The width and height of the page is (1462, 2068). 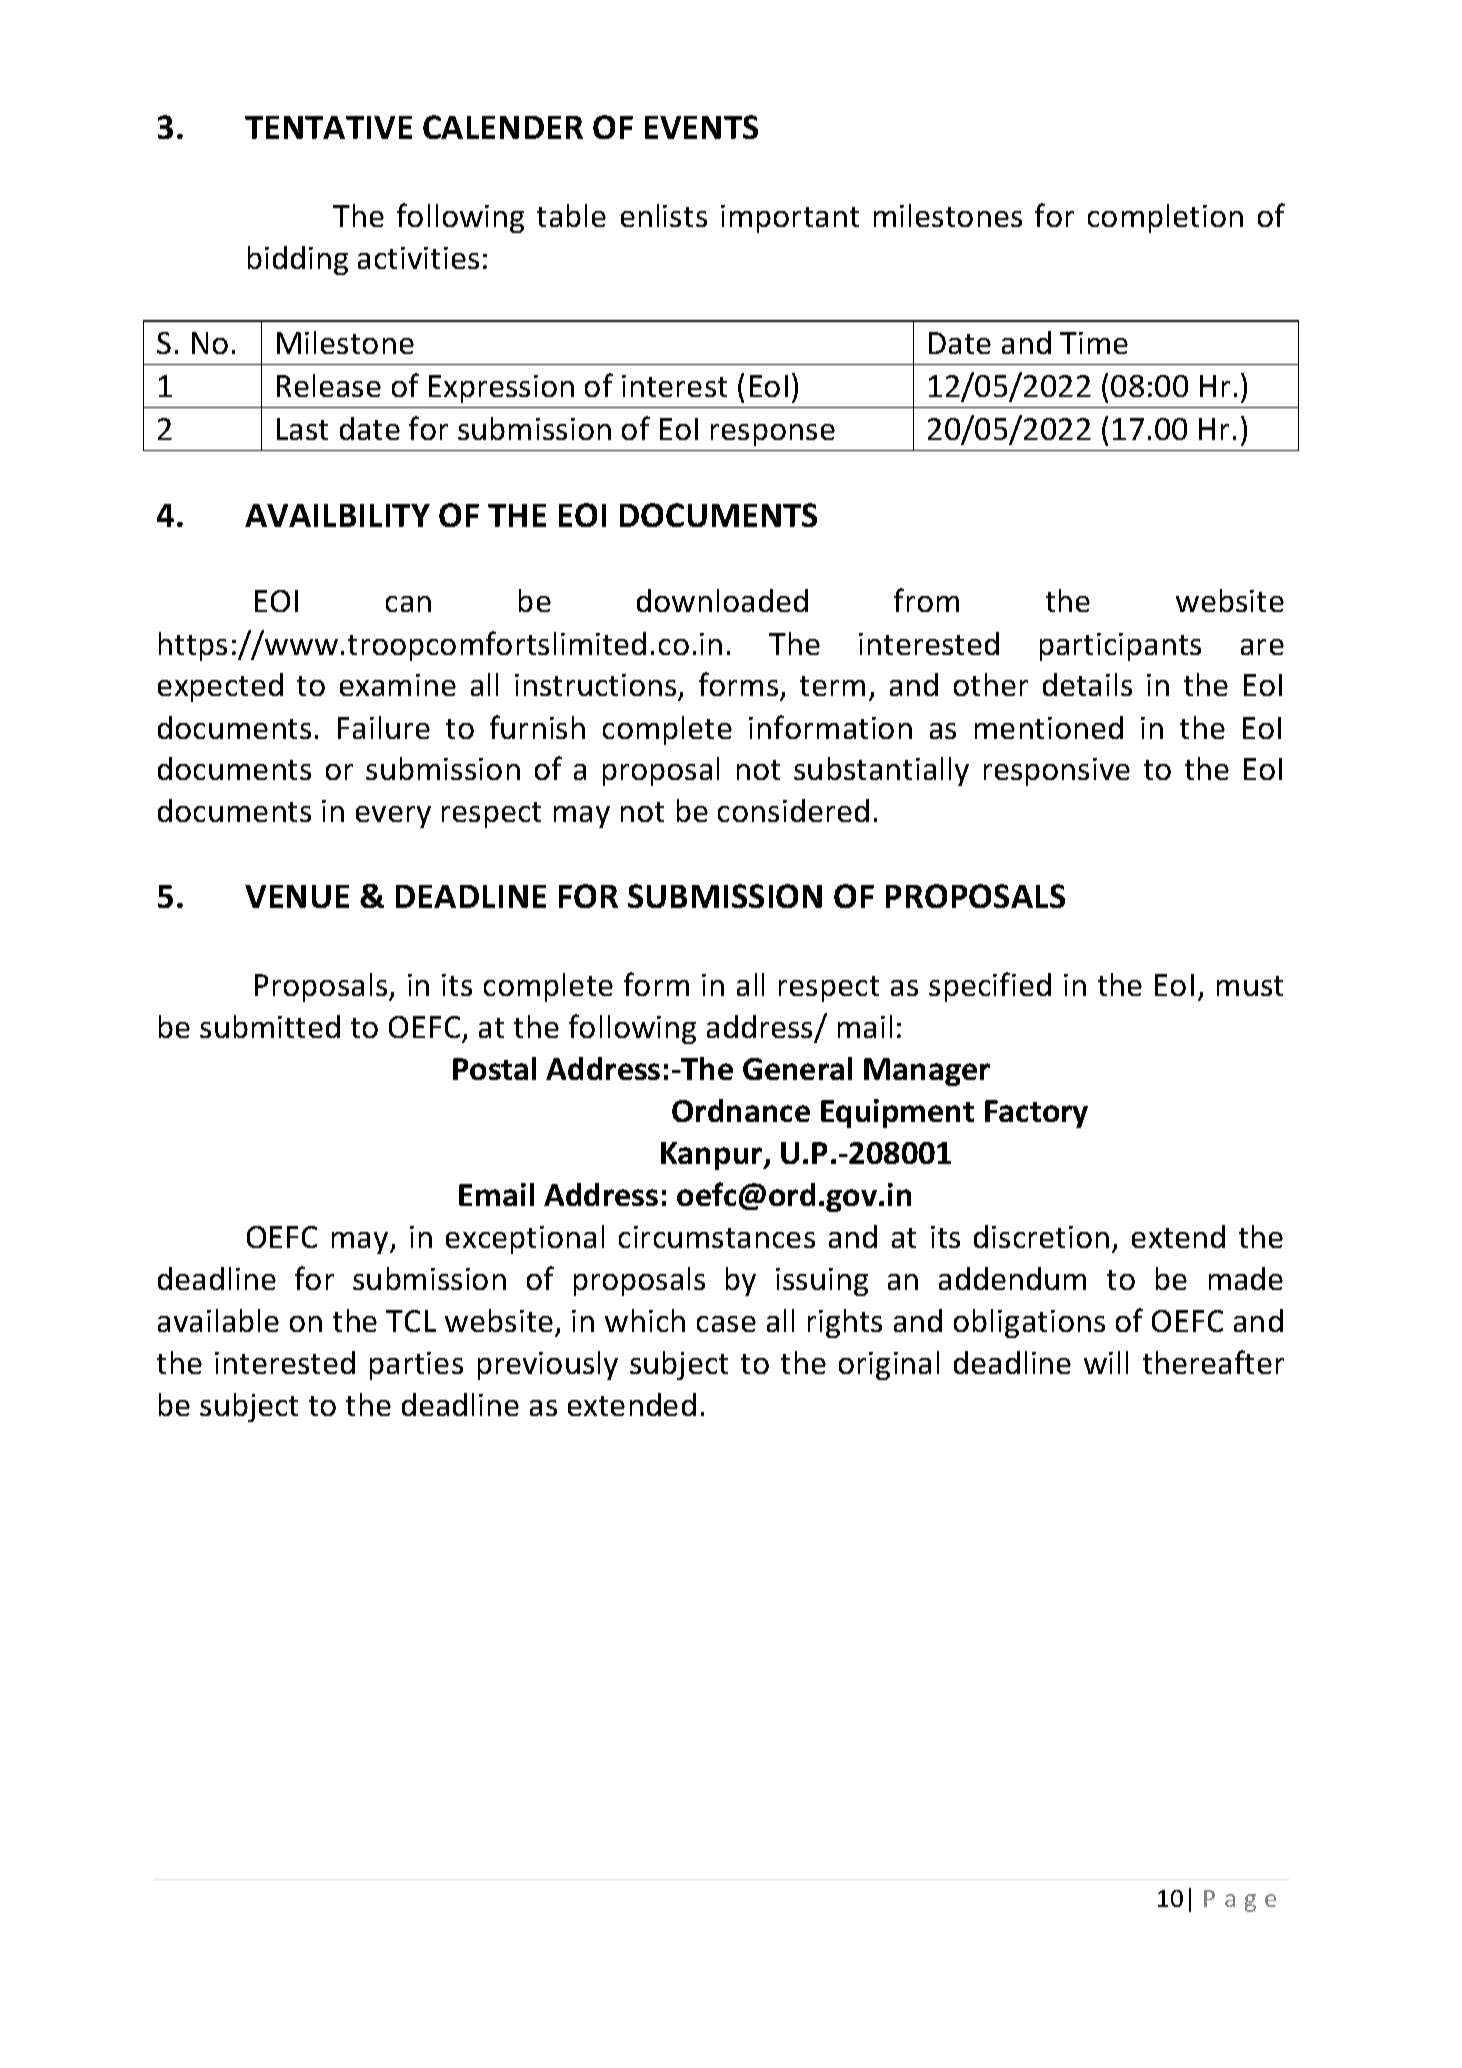 What do you see at coordinates (726, 1324) in the page?
I see `case` at bounding box center [726, 1324].
